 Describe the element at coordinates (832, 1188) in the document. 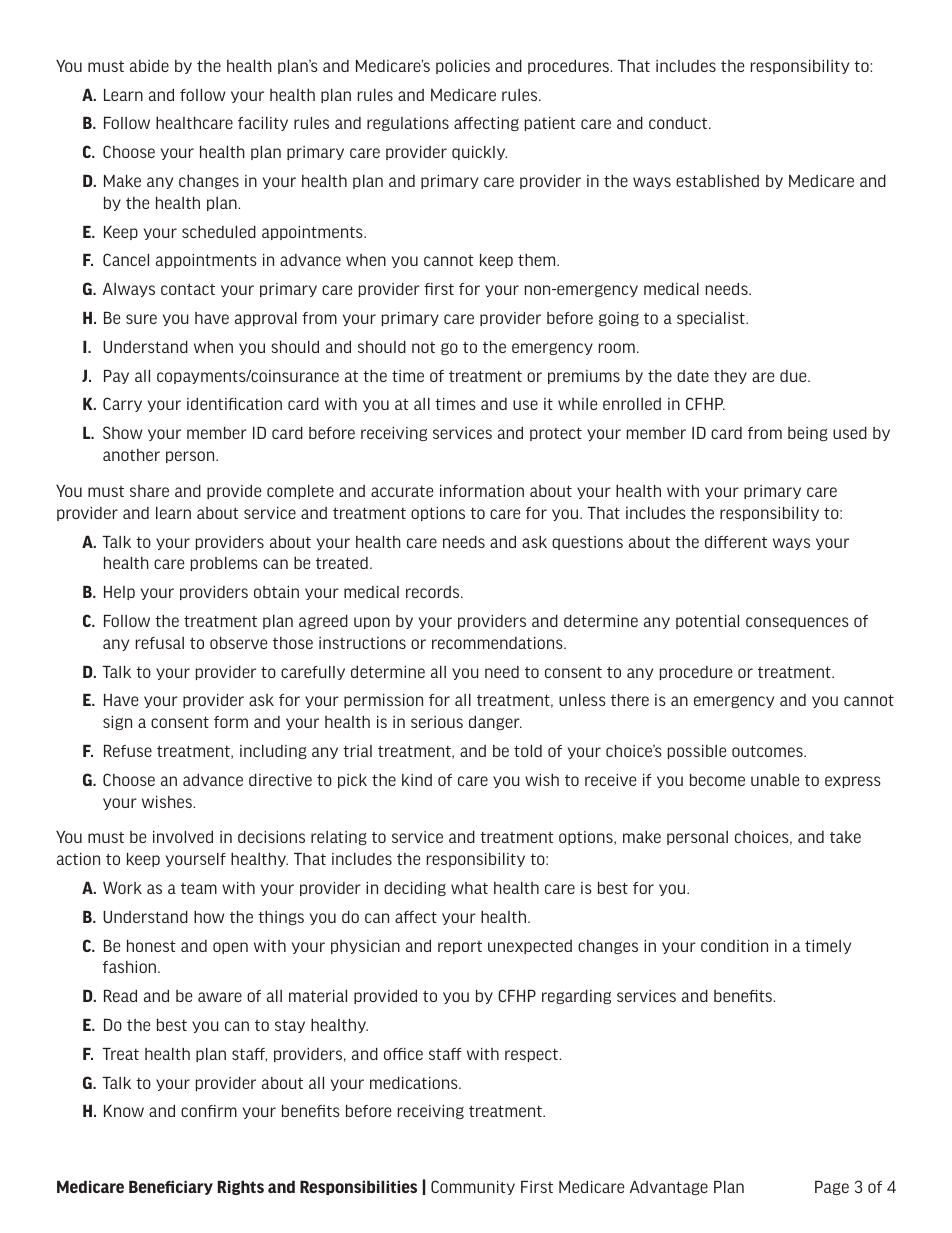

I see `Page` at that location.
